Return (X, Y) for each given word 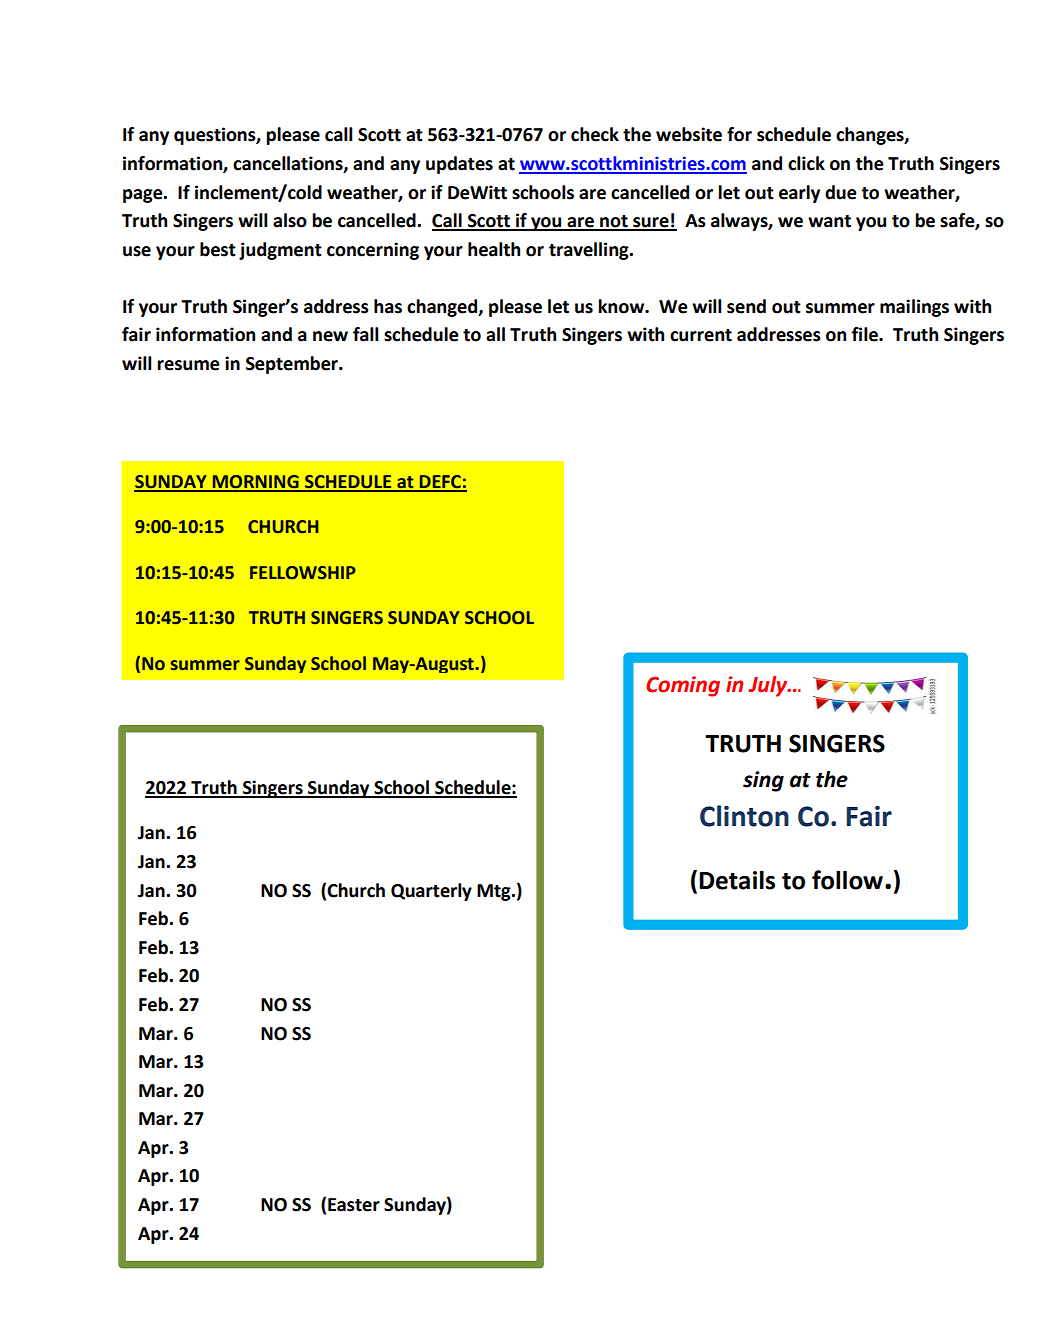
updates (459, 165)
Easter (354, 1205)
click (806, 163)
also (290, 220)
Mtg (495, 892)
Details (737, 880)
